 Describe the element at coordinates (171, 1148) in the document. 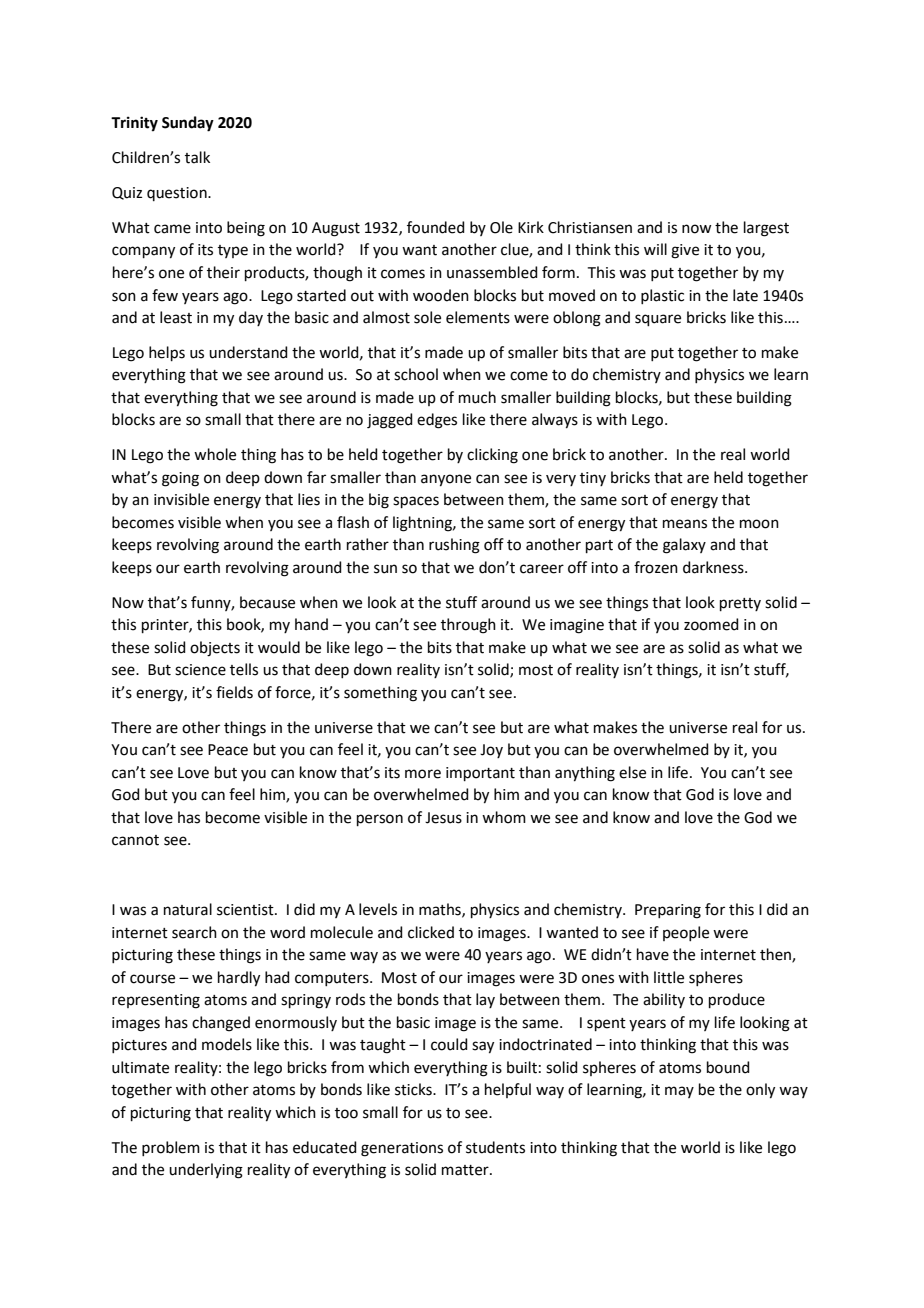

I see `problem` at that location.
